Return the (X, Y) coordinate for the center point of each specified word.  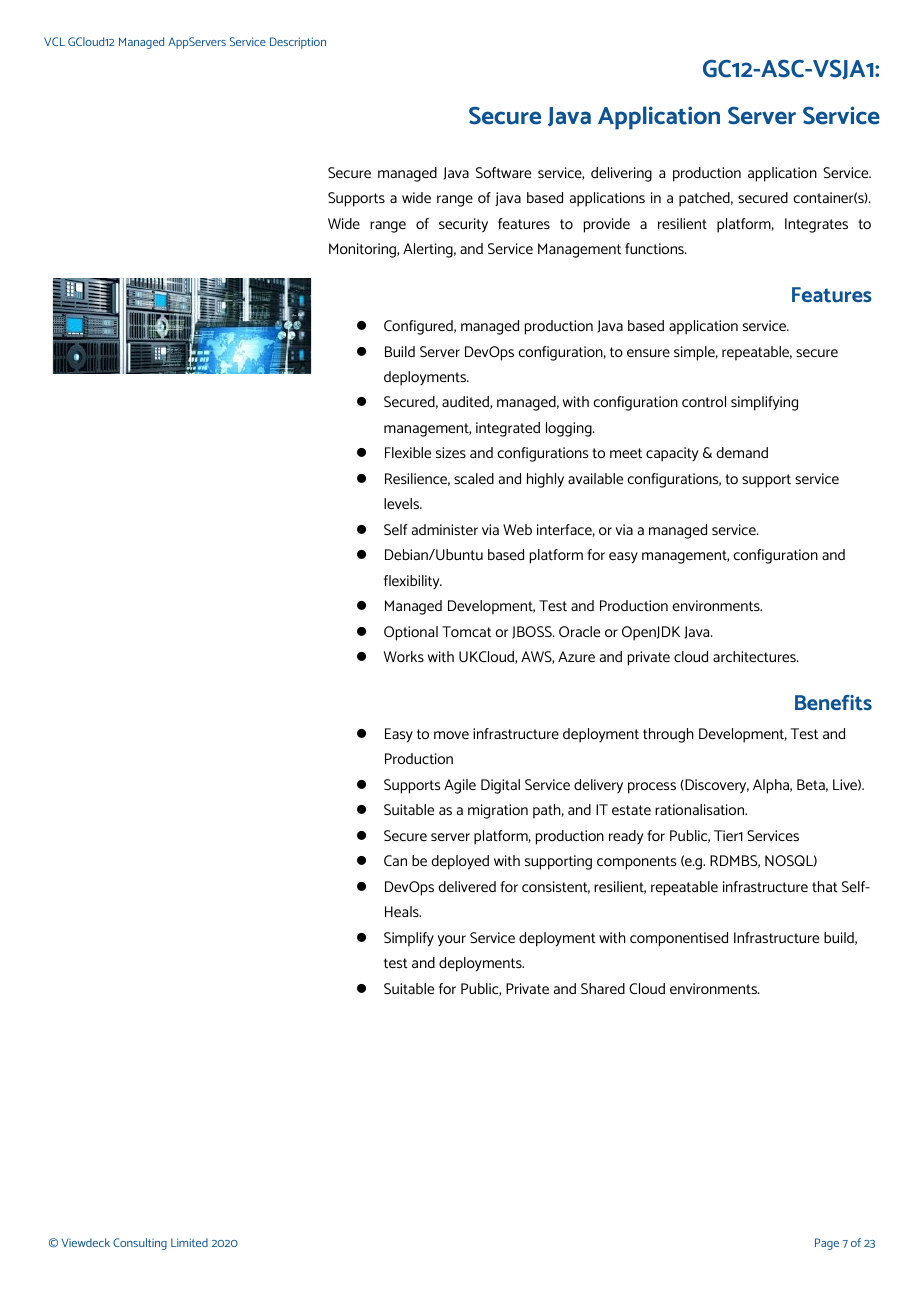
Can (395, 860)
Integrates (816, 225)
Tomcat (467, 631)
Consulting (140, 1244)
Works (404, 656)
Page (827, 1244)
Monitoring (363, 250)
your (452, 940)
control (704, 401)
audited (466, 402)
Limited (189, 1242)
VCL (54, 41)
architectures (755, 657)
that (825, 887)
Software (503, 172)
